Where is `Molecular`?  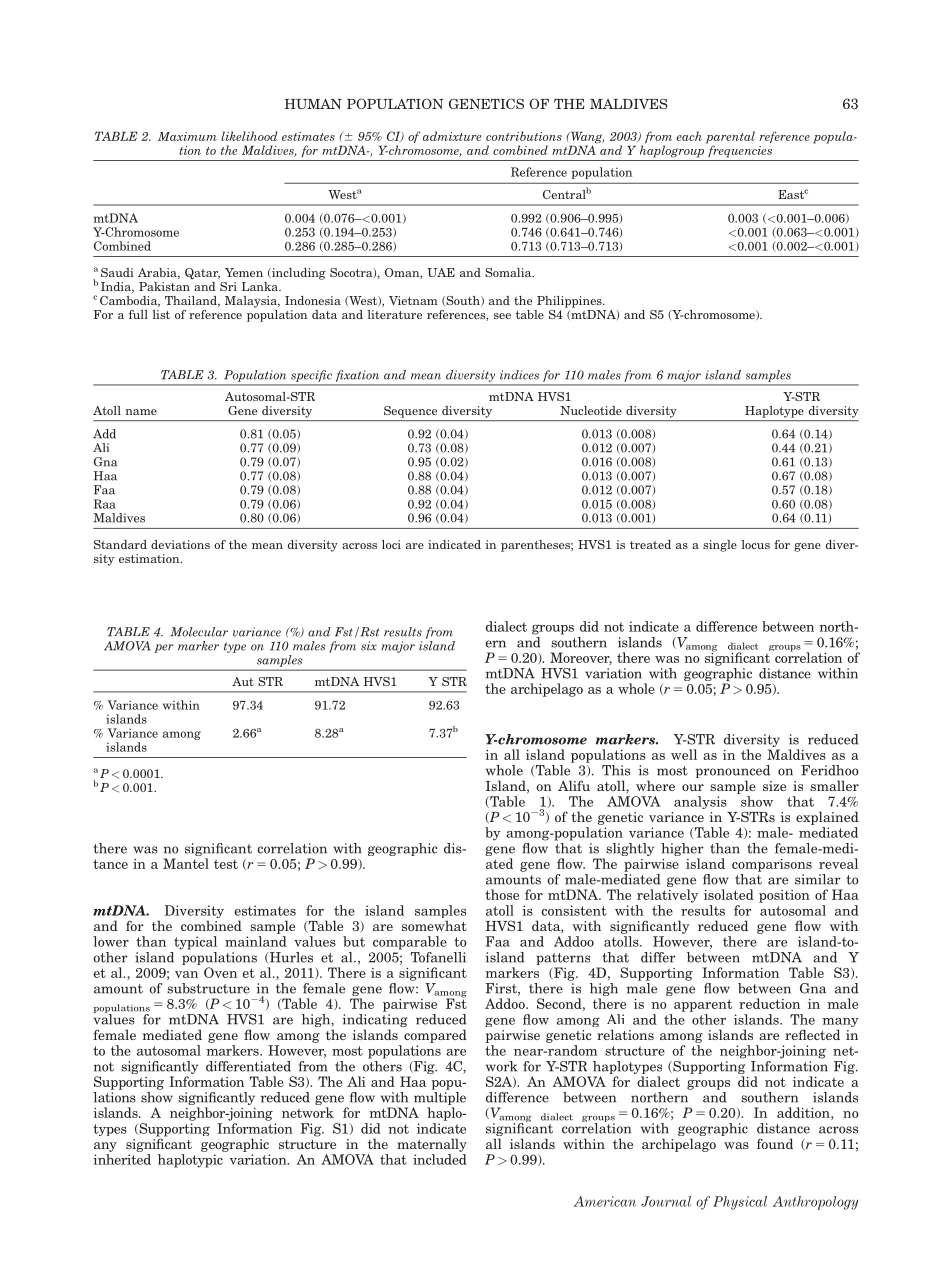
Molecular is located at coordinates (199, 632).
